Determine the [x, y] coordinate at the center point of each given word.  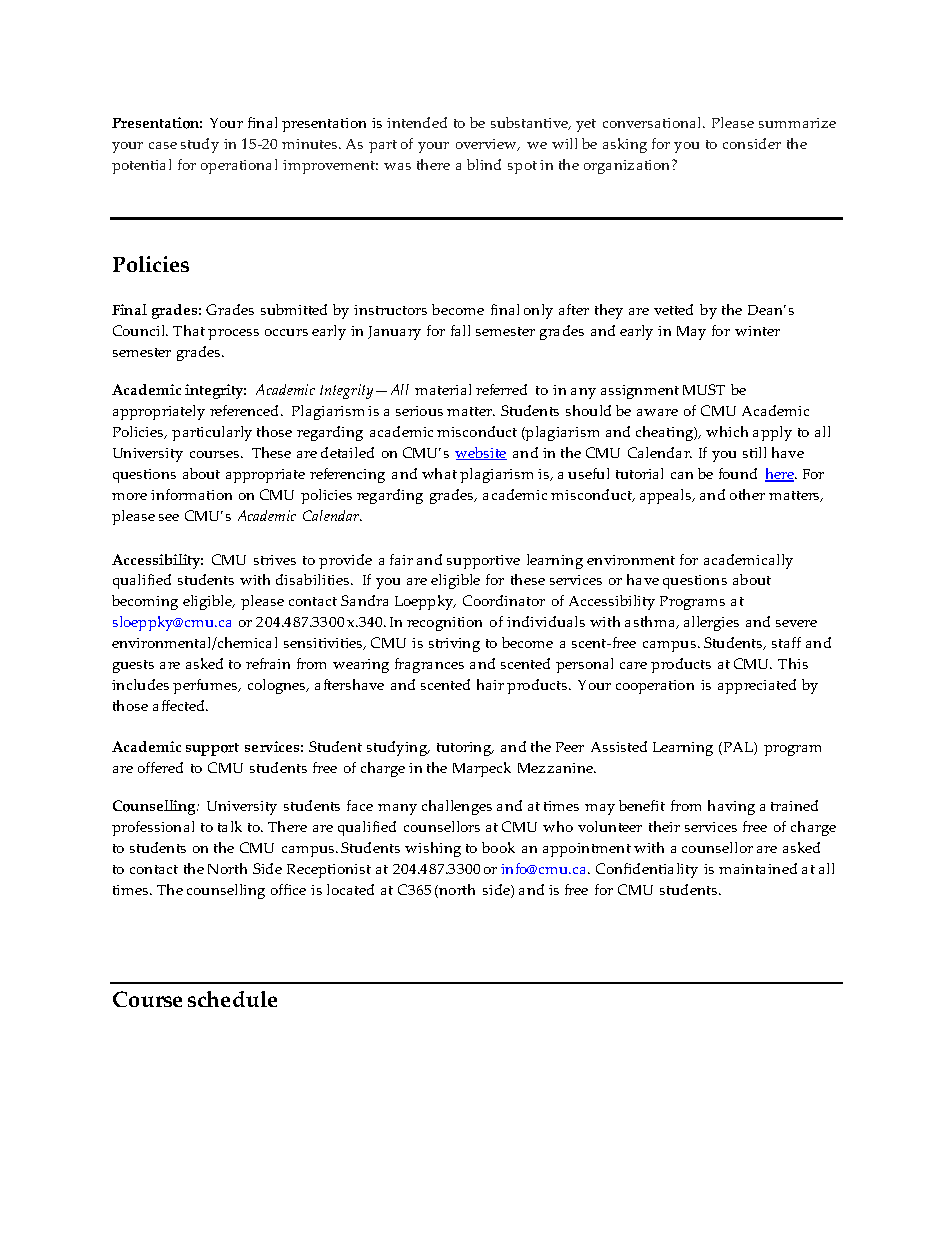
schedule [232, 999]
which [727, 431]
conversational [653, 122]
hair [490, 684]
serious [419, 411]
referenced [246, 410]
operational [239, 166]
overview [487, 145]
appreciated [757, 686]
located [350, 889]
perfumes [206, 686]
